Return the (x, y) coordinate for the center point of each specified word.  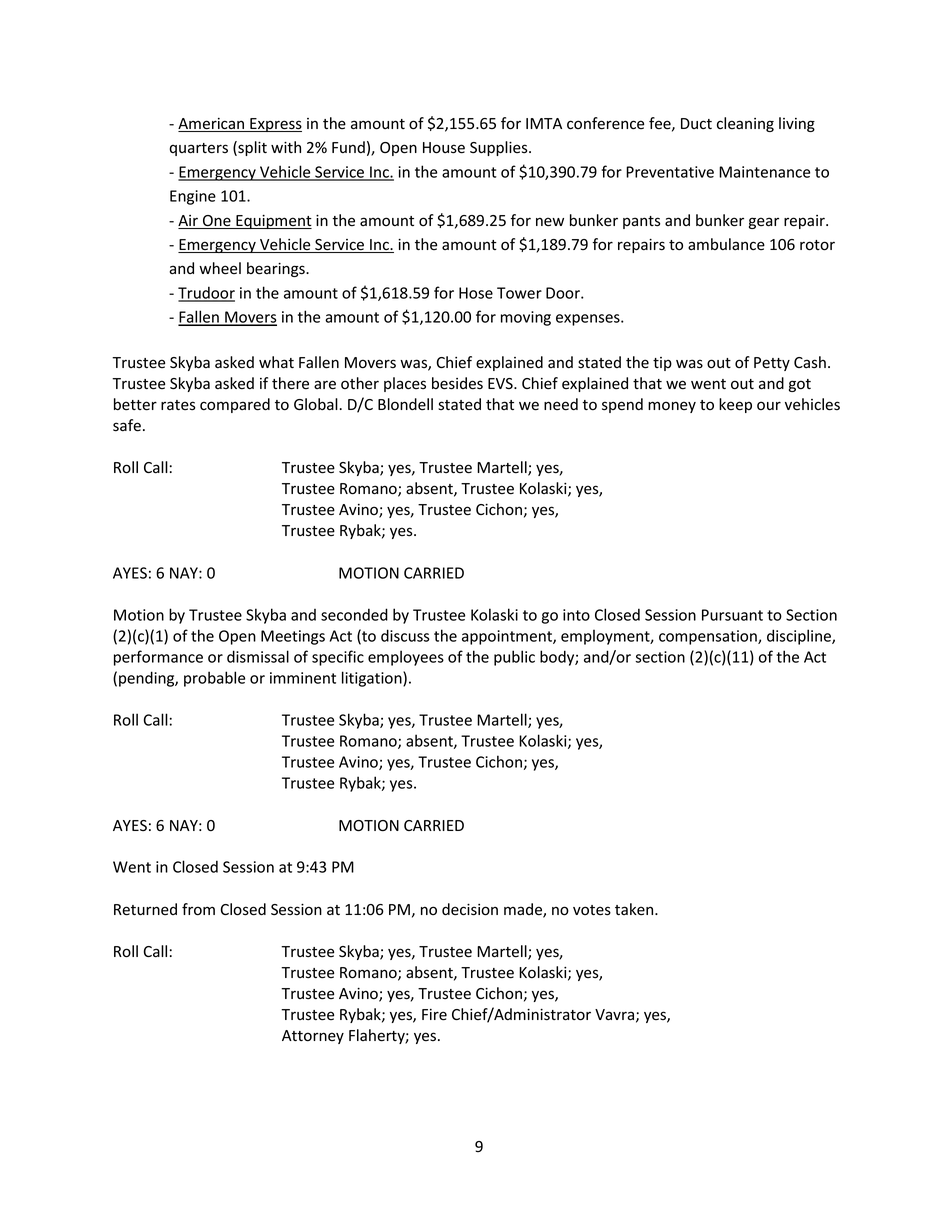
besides (457, 383)
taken (635, 909)
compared (235, 405)
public (514, 658)
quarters (198, 149)
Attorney (313, 1037)
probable (214, 679)
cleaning (745, 124)
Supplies (500, 148)
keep (735, 405)
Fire (434, 1015)
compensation (709, 637)
